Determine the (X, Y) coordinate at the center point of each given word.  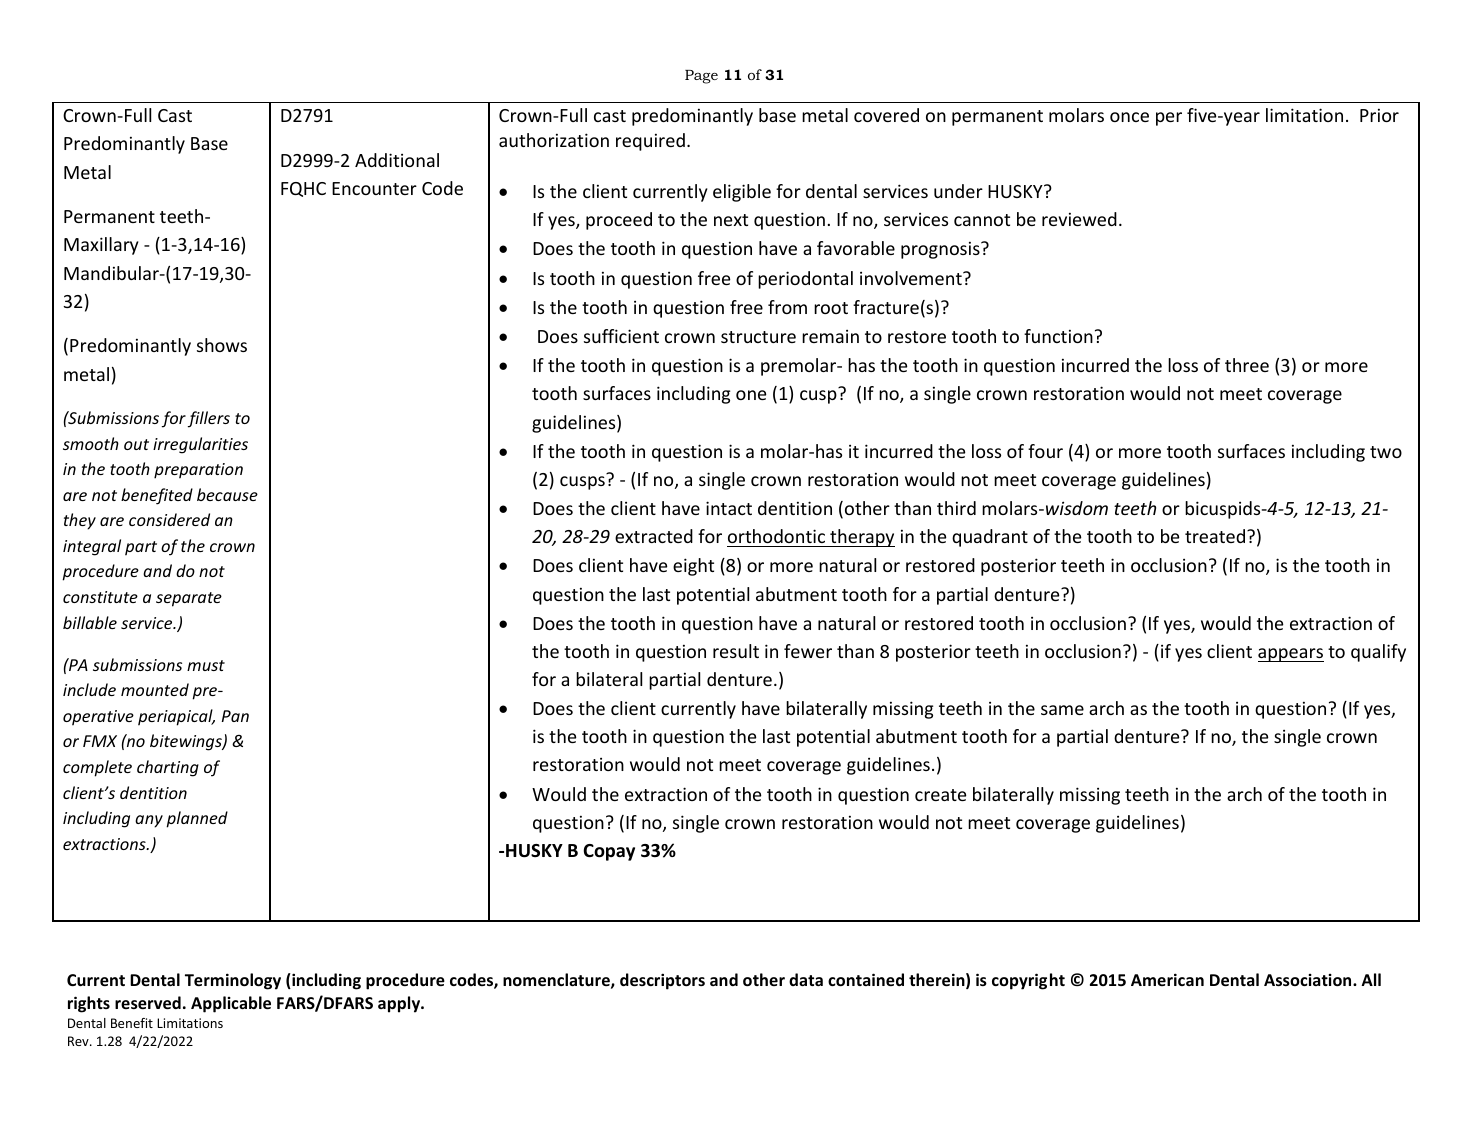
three (1247, 365)
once (1129, 117)
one (751, 395)
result (736, 651)
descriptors (662, 981)
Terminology (233, 981)
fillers (209, 419)
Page (701, 77)
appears (1291, 655)
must (206, 665)
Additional (397, 160)
